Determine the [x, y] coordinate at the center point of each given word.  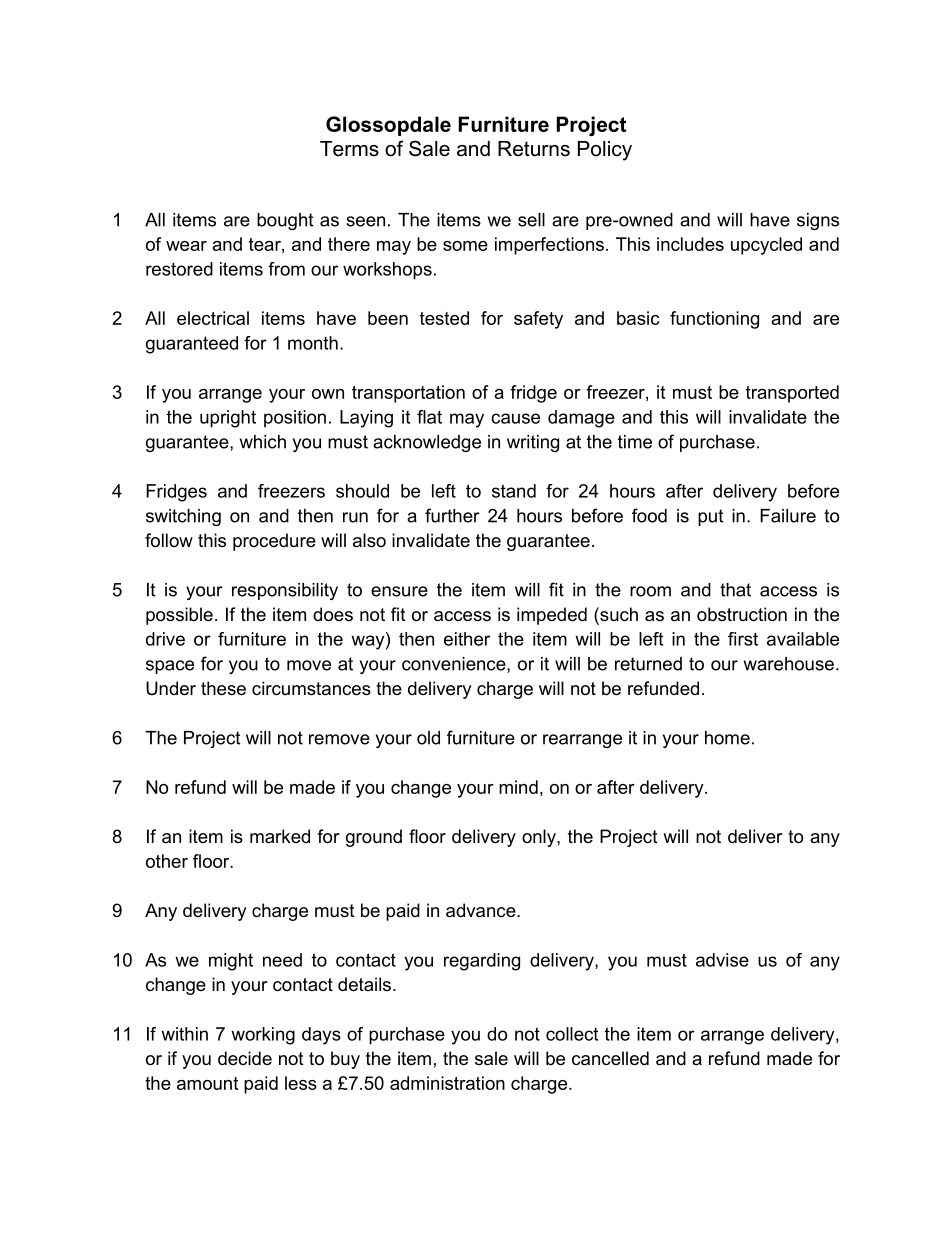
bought [285, 221]
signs [818, 221]
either [467, 639]
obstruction [742, 614]
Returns [534, 149]
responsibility [285, 591]
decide [245, 1058]
